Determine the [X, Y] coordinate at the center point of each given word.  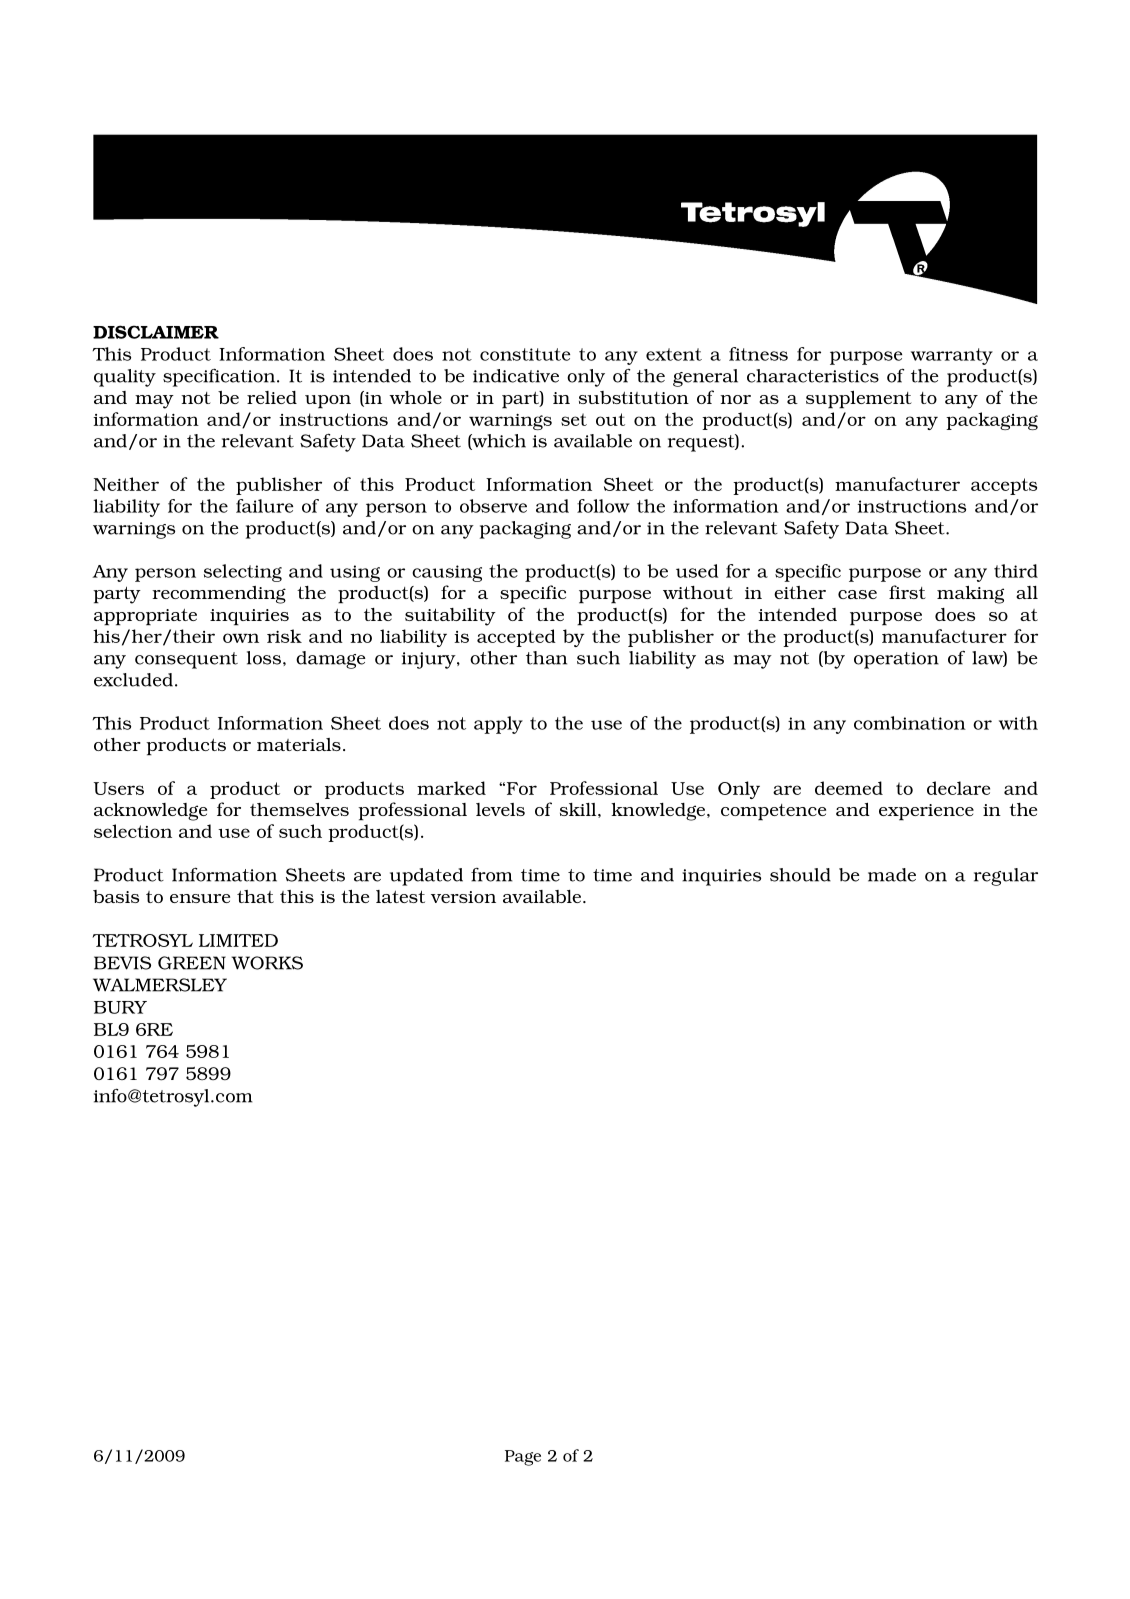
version [463, 897]
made [892, 875]
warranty [952, 356]
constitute [525, 354]
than [546, 658]
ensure [200, 898]
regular [1006, 877]
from [492, 875]
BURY [120, 1007]
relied [272, 397]
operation [896, 660]
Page [523, 1458]
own [241, 638]
